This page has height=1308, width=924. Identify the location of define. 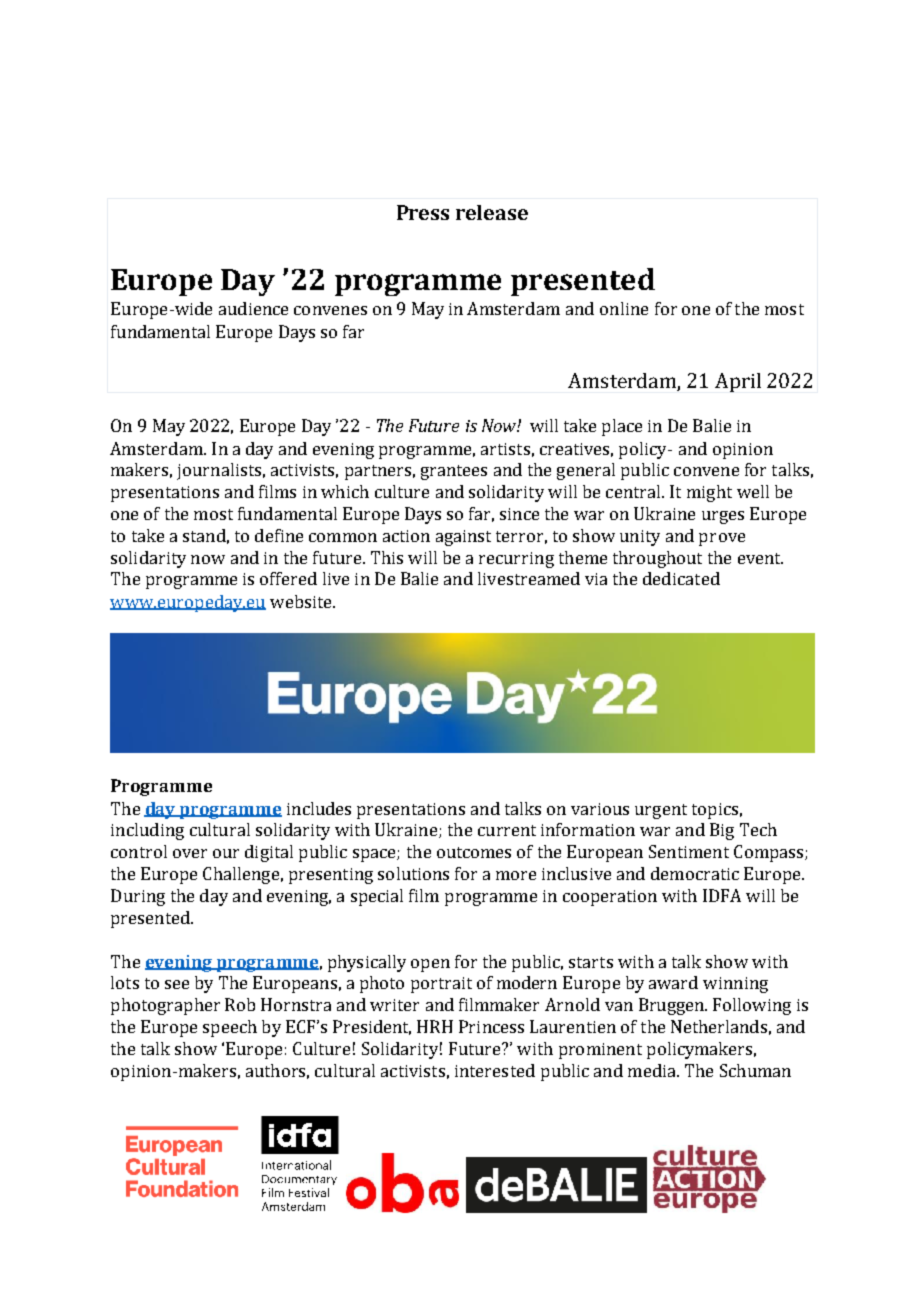
(279, 535).
